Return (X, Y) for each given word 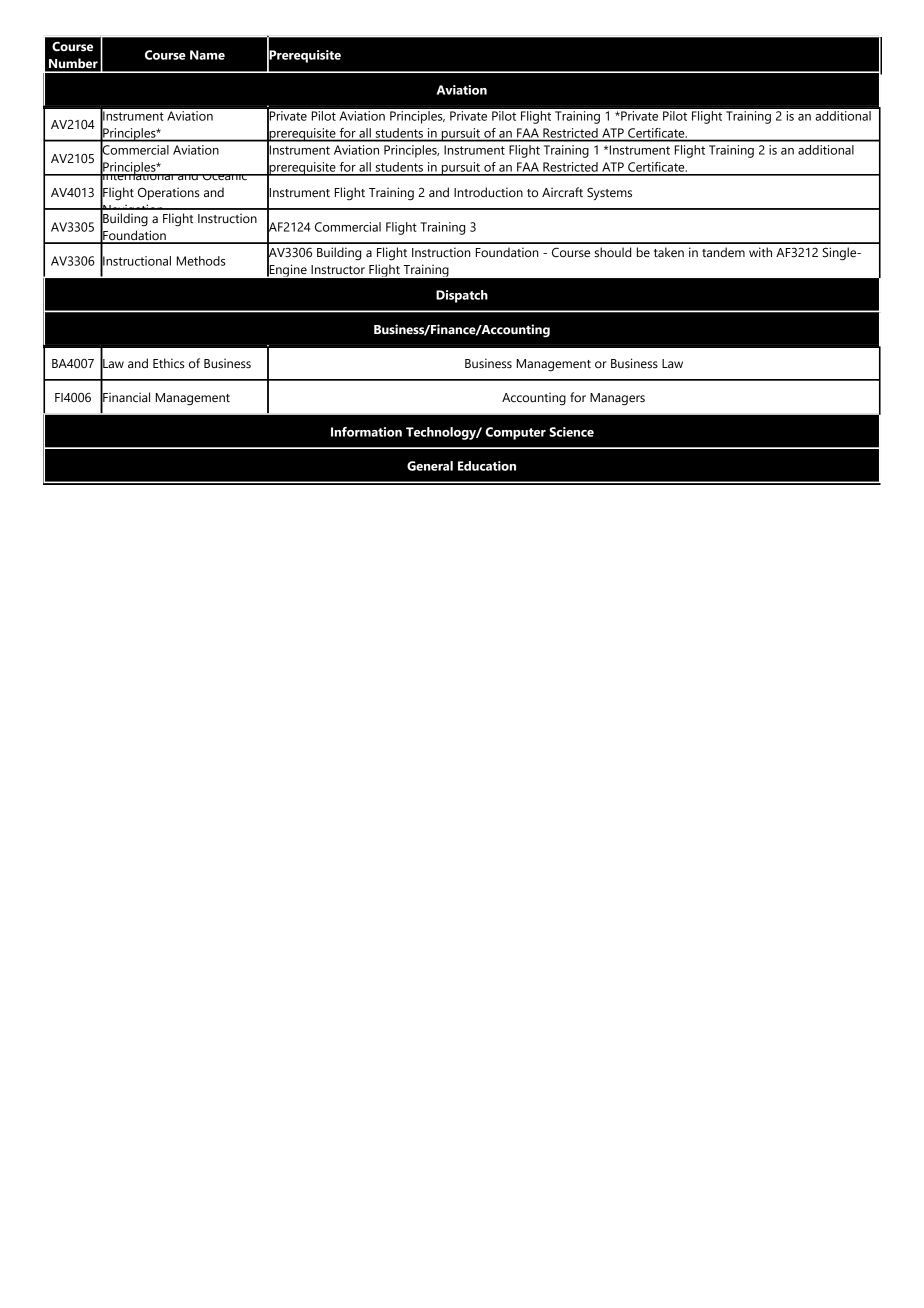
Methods (201, 261)
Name (207, 55)
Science (571, 432)
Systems (609, 193)
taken (669, 252)
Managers (617, 399)
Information (366, 432)
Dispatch (462, 296)
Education (487, 466)
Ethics (169, 363)
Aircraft (562, 192)
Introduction (488, 192)
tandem (723, 252)
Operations (169, 193)
